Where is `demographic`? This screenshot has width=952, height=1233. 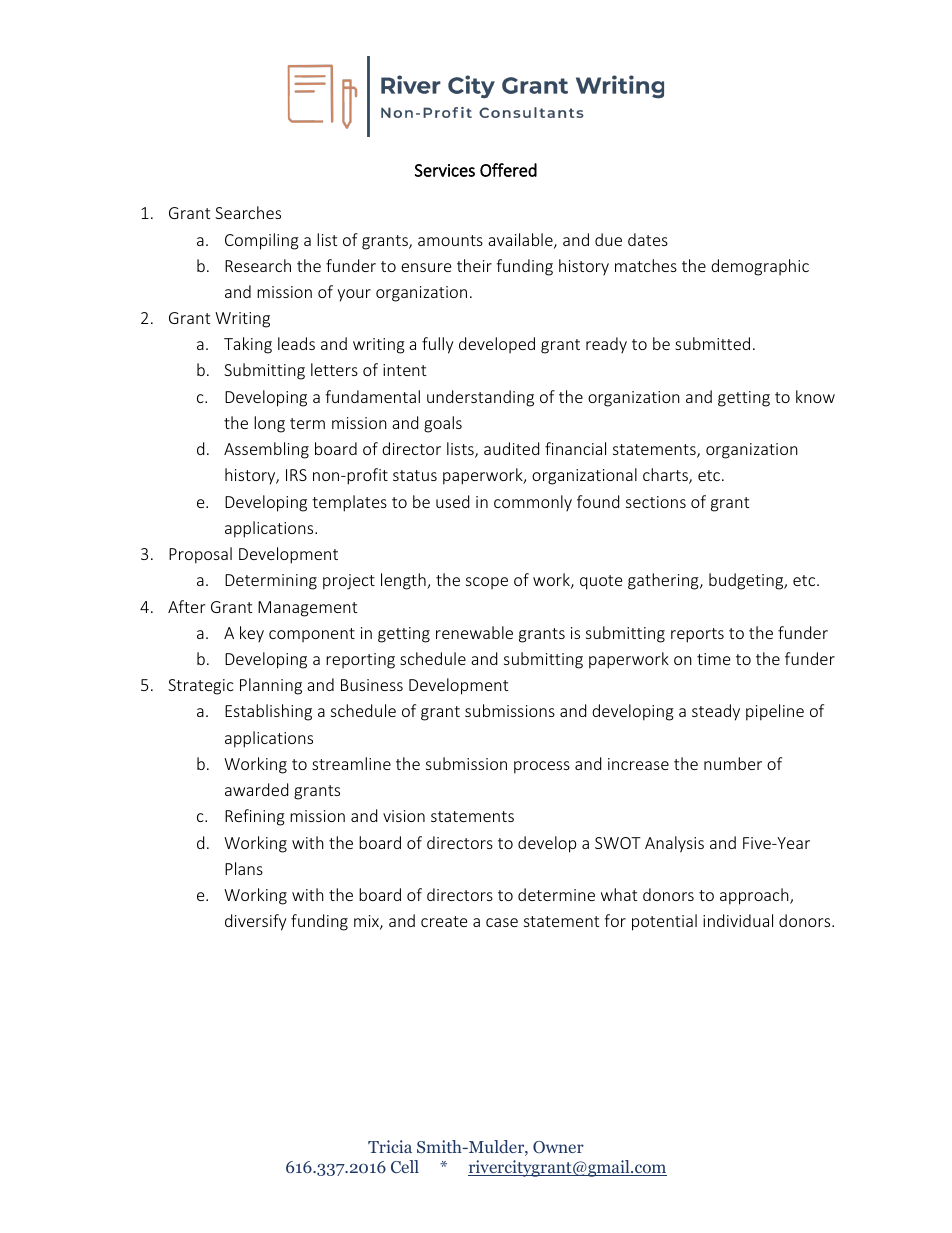 demographic is located at coordinates (760, 267).
